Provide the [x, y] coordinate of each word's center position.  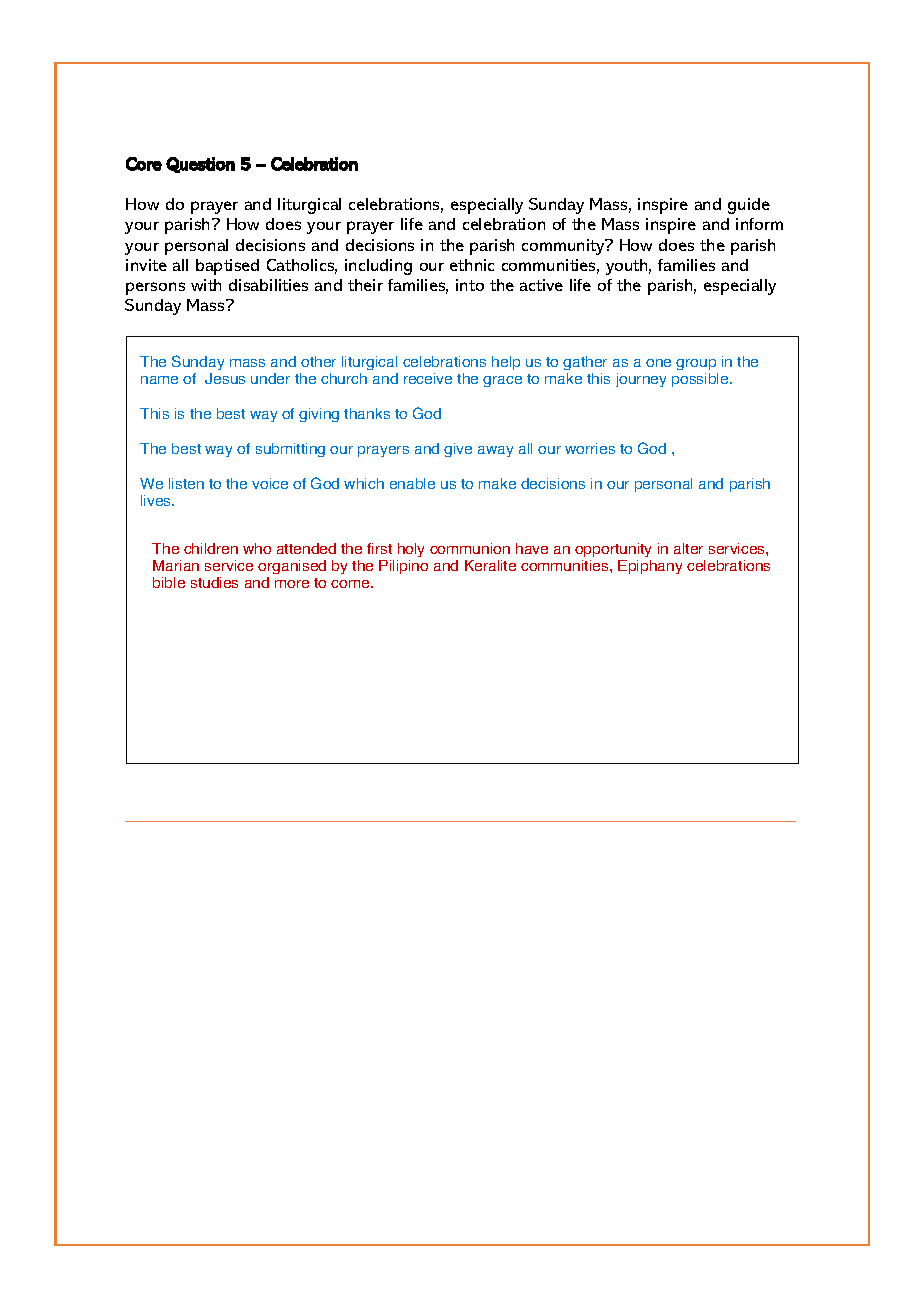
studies [214, 582]
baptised [227, 267]
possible [701, 380]
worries [590, 448]
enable [412, 483]
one [658, 363]
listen [186, 483]
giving [319, 415]
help [506, 363]
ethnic [472, 265]
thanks [367, 413]
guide [749, 206]
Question [200, 165]
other [318, 361]
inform [759, 224]
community [564, 247]
